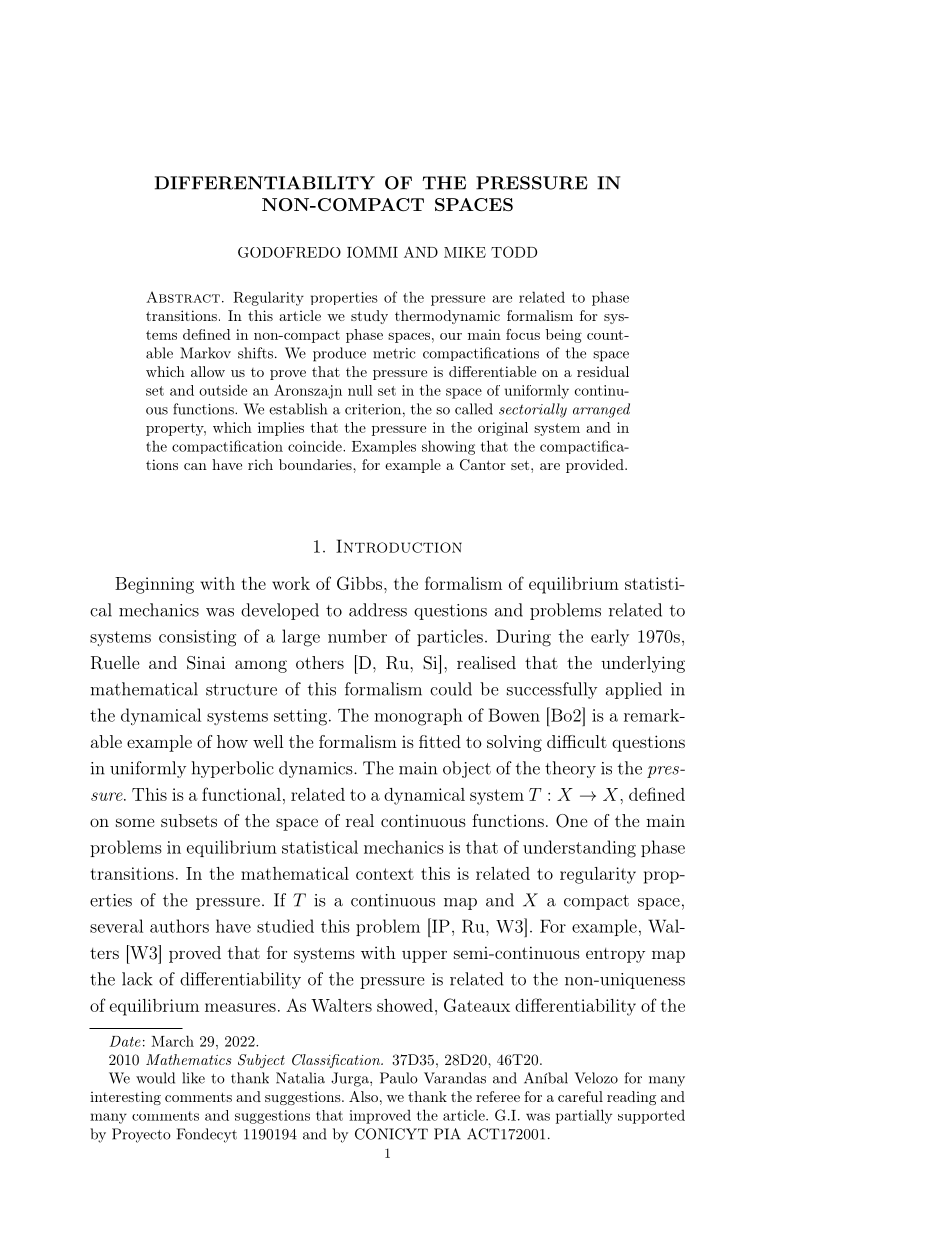 The width and height of the document is (952, 1233). What do you see at coordinates (372, 252) in the document?
I see `IOMMI` at bounding box center [372, 252].
